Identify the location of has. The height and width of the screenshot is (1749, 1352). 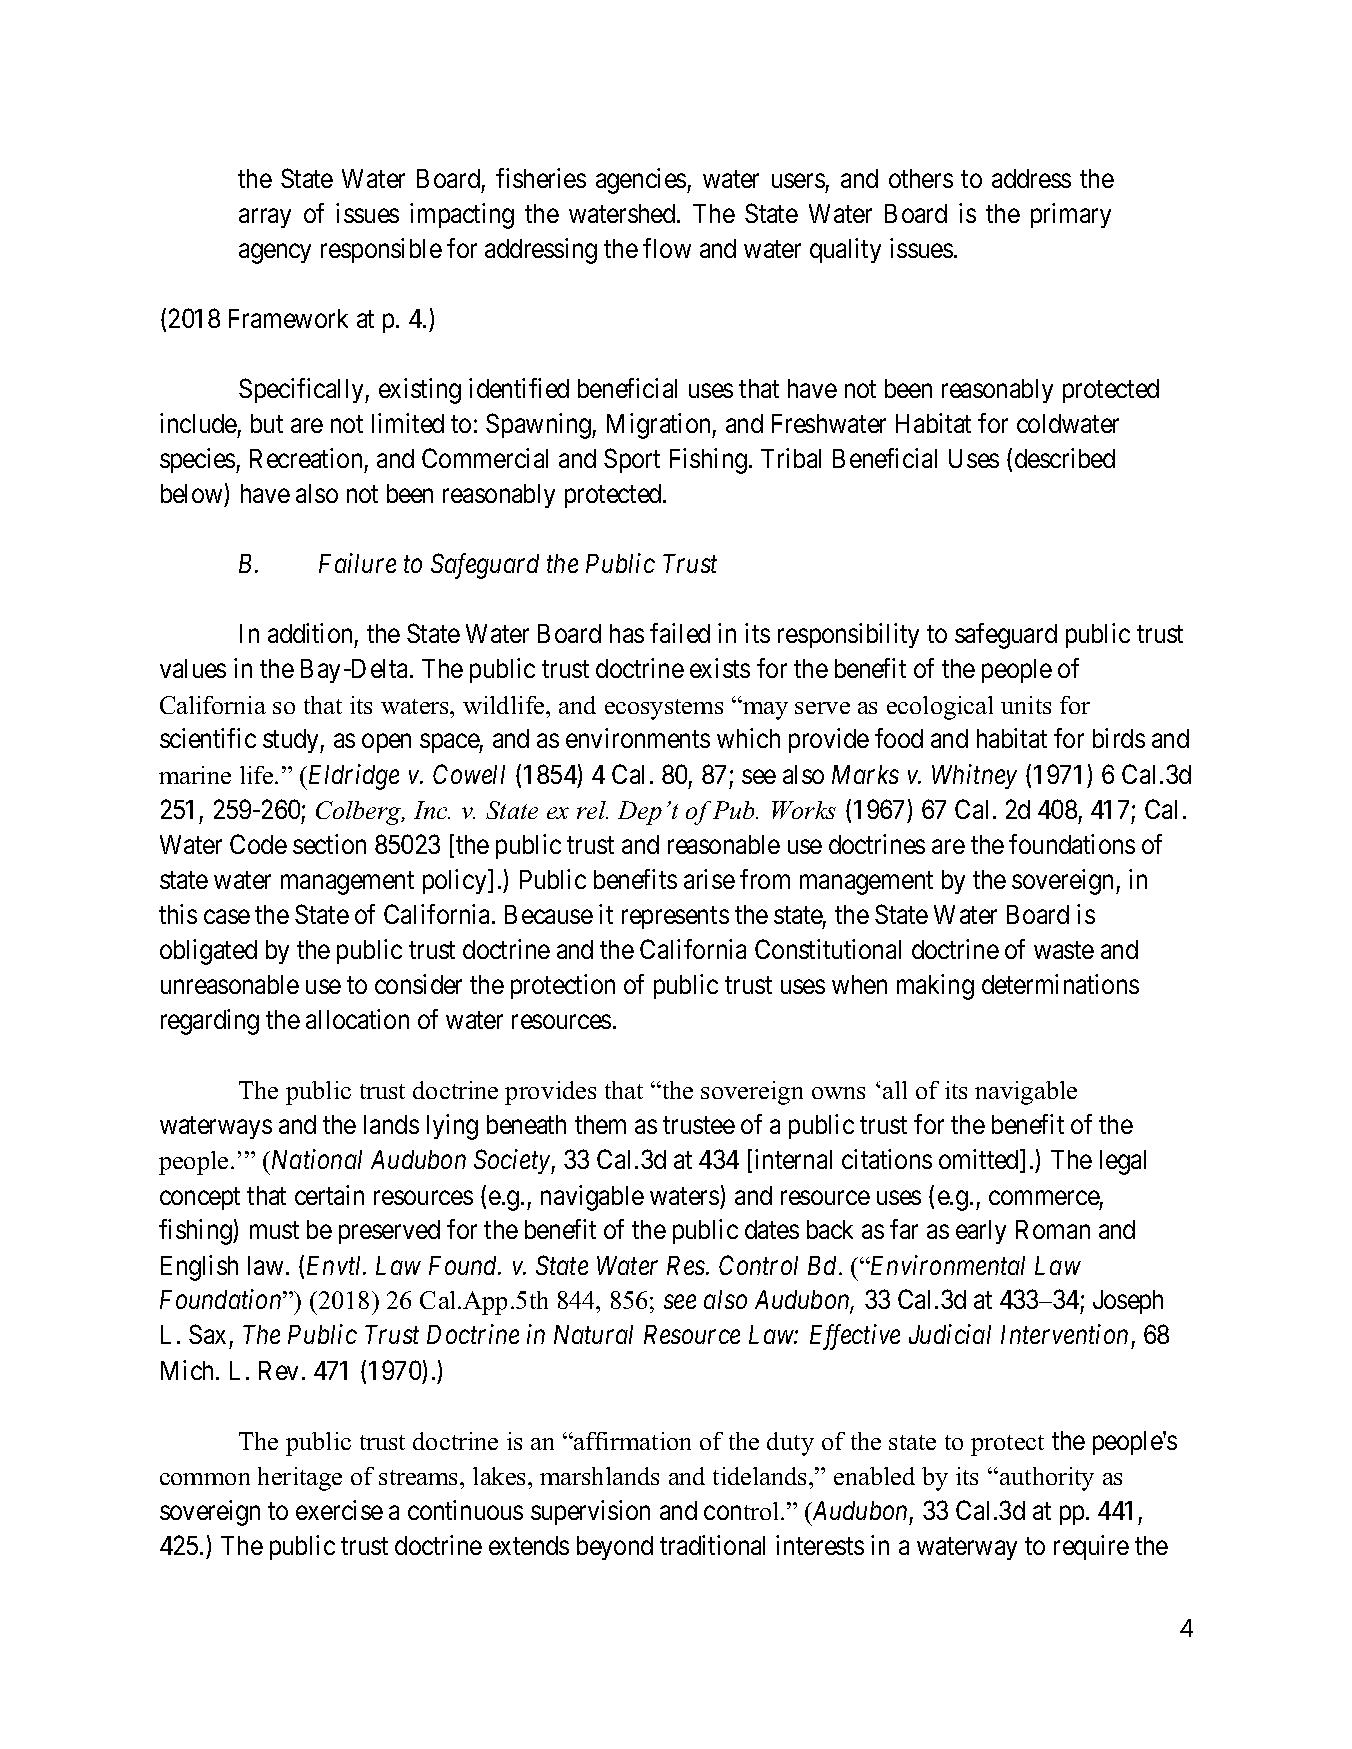
(627, 633).
